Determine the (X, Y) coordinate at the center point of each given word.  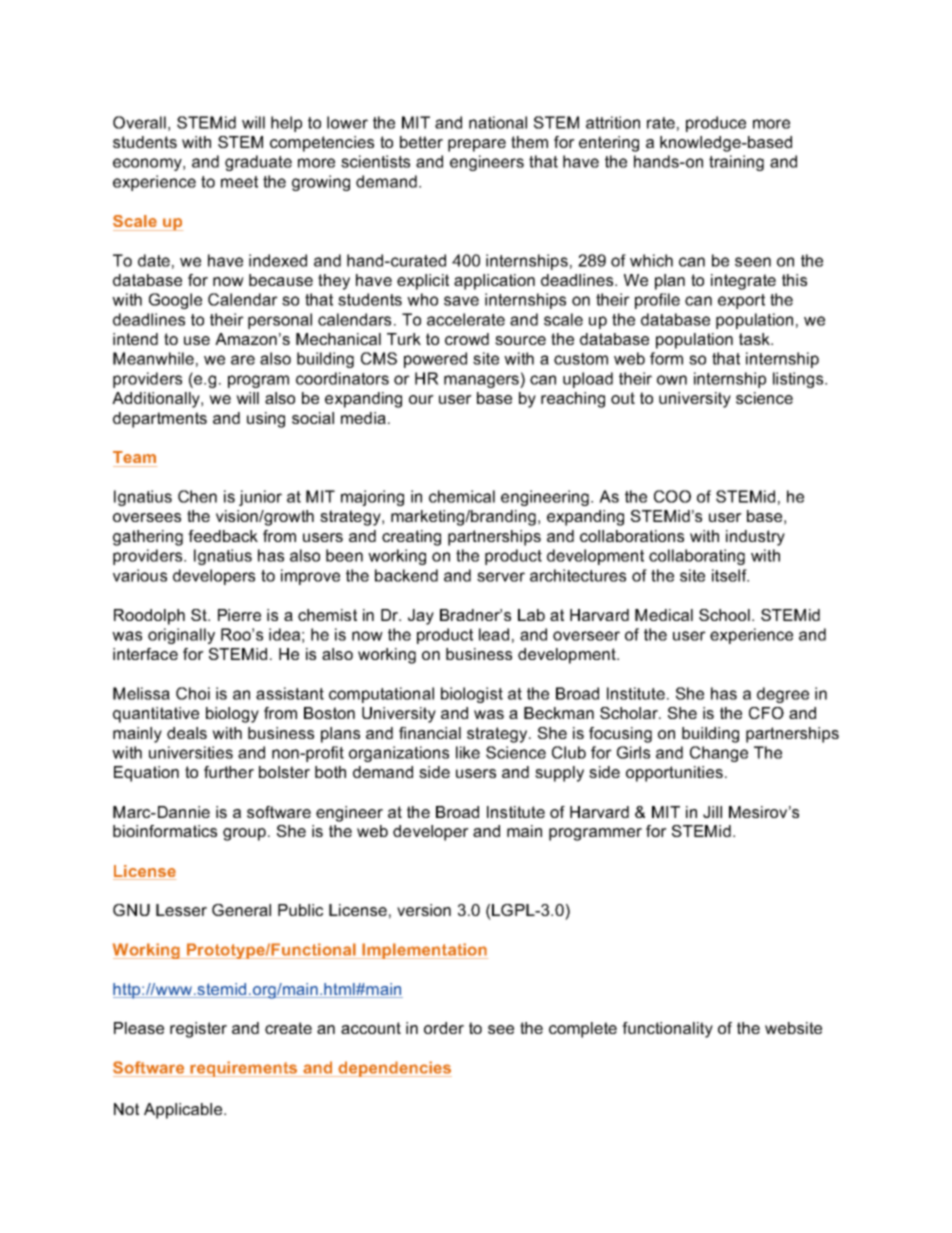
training (736, 163)
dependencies (394, 1069)
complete (583, 1030)
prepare (477, 145)
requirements (244, 1069)
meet (239, 182)
